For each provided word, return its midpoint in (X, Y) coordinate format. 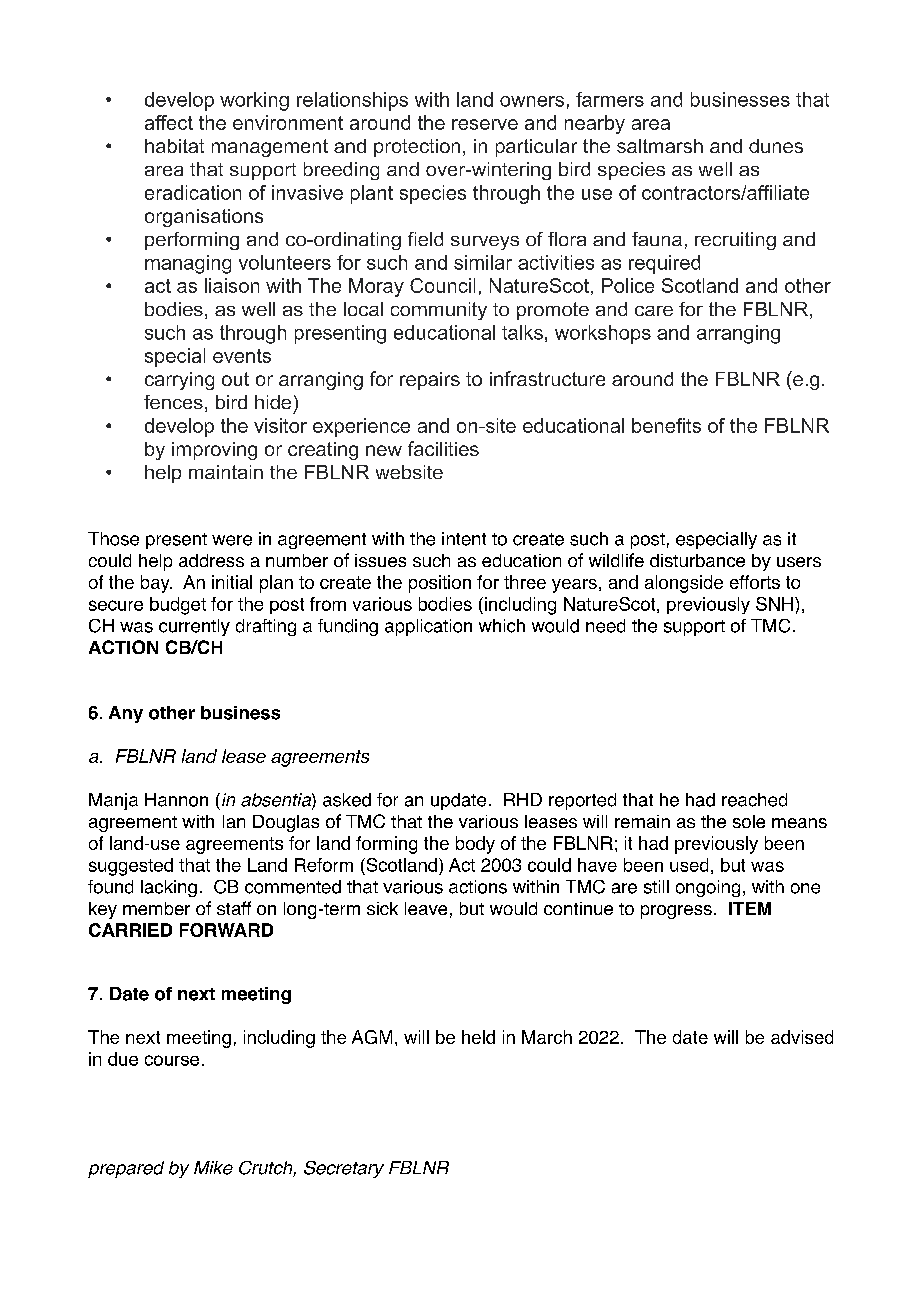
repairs (430, 381)
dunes (776, 146)
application (428, 627)
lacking (169, 888)
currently (194, 627)
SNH (776, 604)
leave (426, 908)
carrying (179, 381)
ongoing (708, 888)
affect (169, 122)
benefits (666, 425)
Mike (213, 1168)
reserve (485, 124)
